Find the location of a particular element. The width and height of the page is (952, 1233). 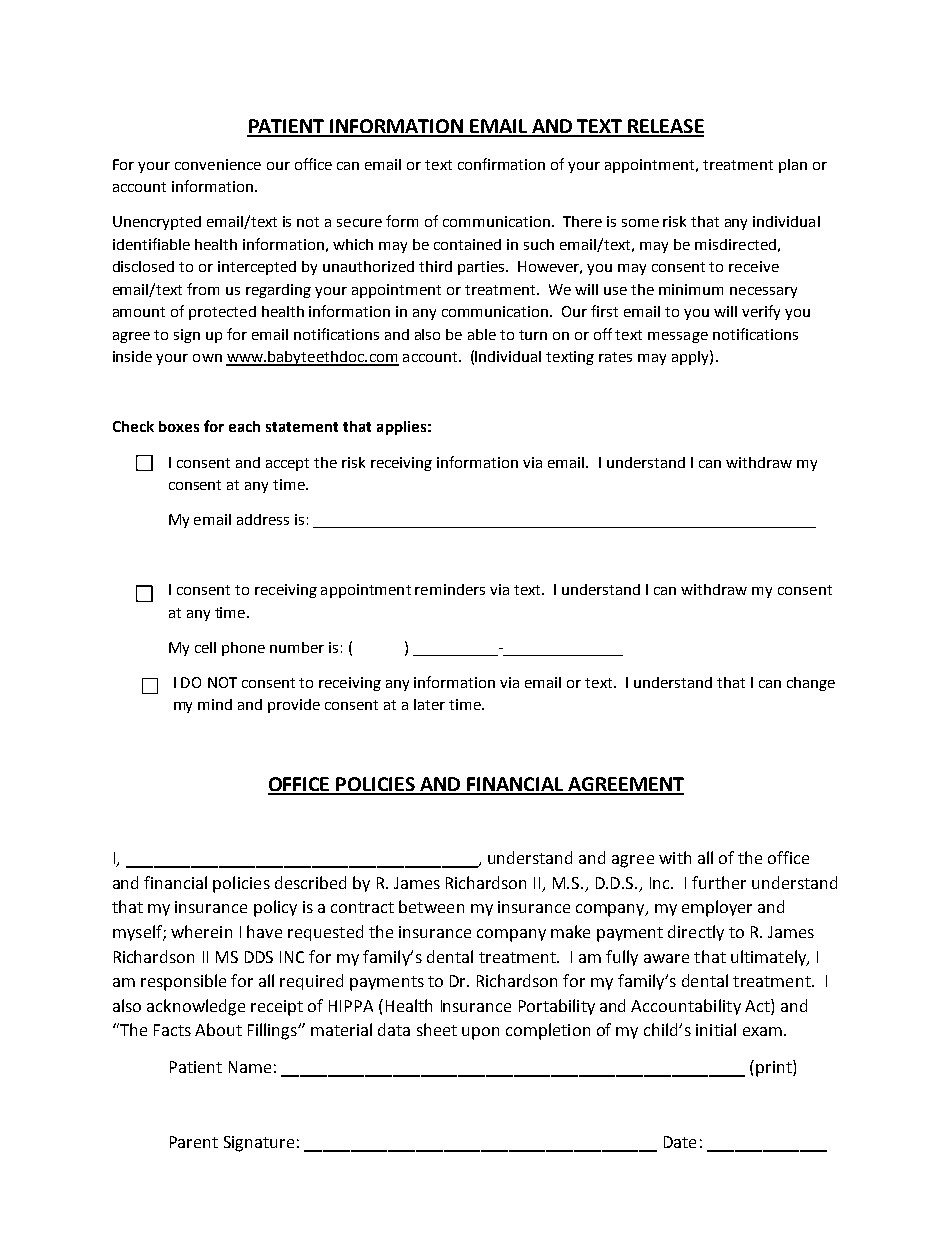

Parent is located at coordinates (194, 1142).
